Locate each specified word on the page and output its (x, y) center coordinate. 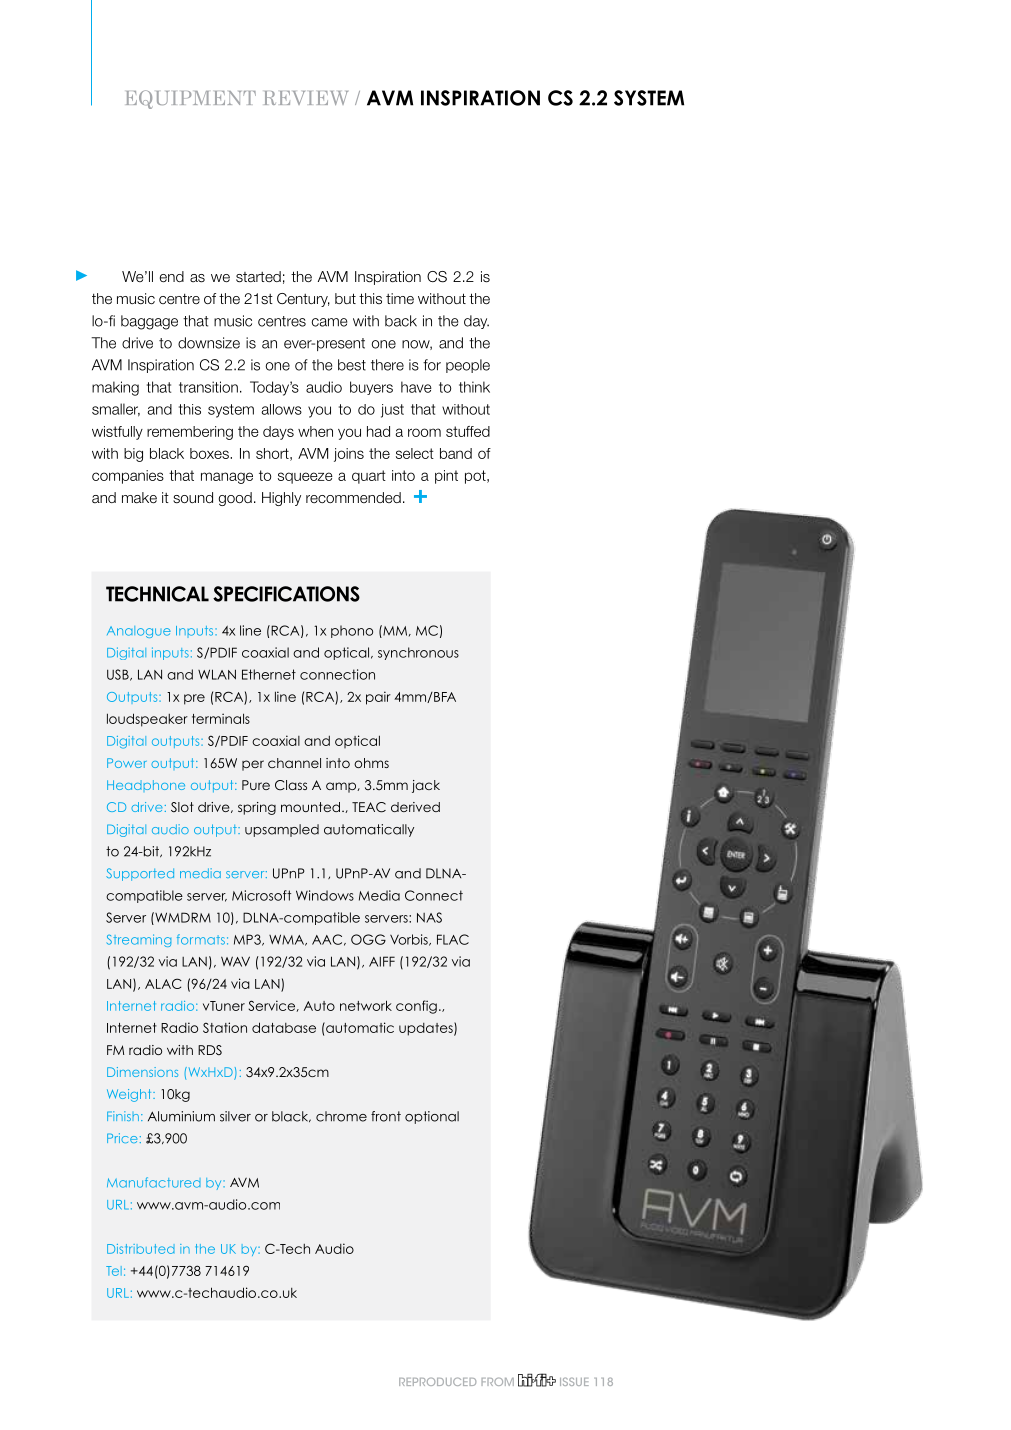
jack (426, 786)
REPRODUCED (437, 1381)
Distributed (141, 1249)
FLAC (453, 939)
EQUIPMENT (191, 99)
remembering (190, 433)
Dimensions (142, 1072)
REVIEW (306, 98)
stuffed (468, 431)
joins (349, 455)
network (366, 1005)
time (400, 298)
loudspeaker (147, 720)
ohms (371, 763)
